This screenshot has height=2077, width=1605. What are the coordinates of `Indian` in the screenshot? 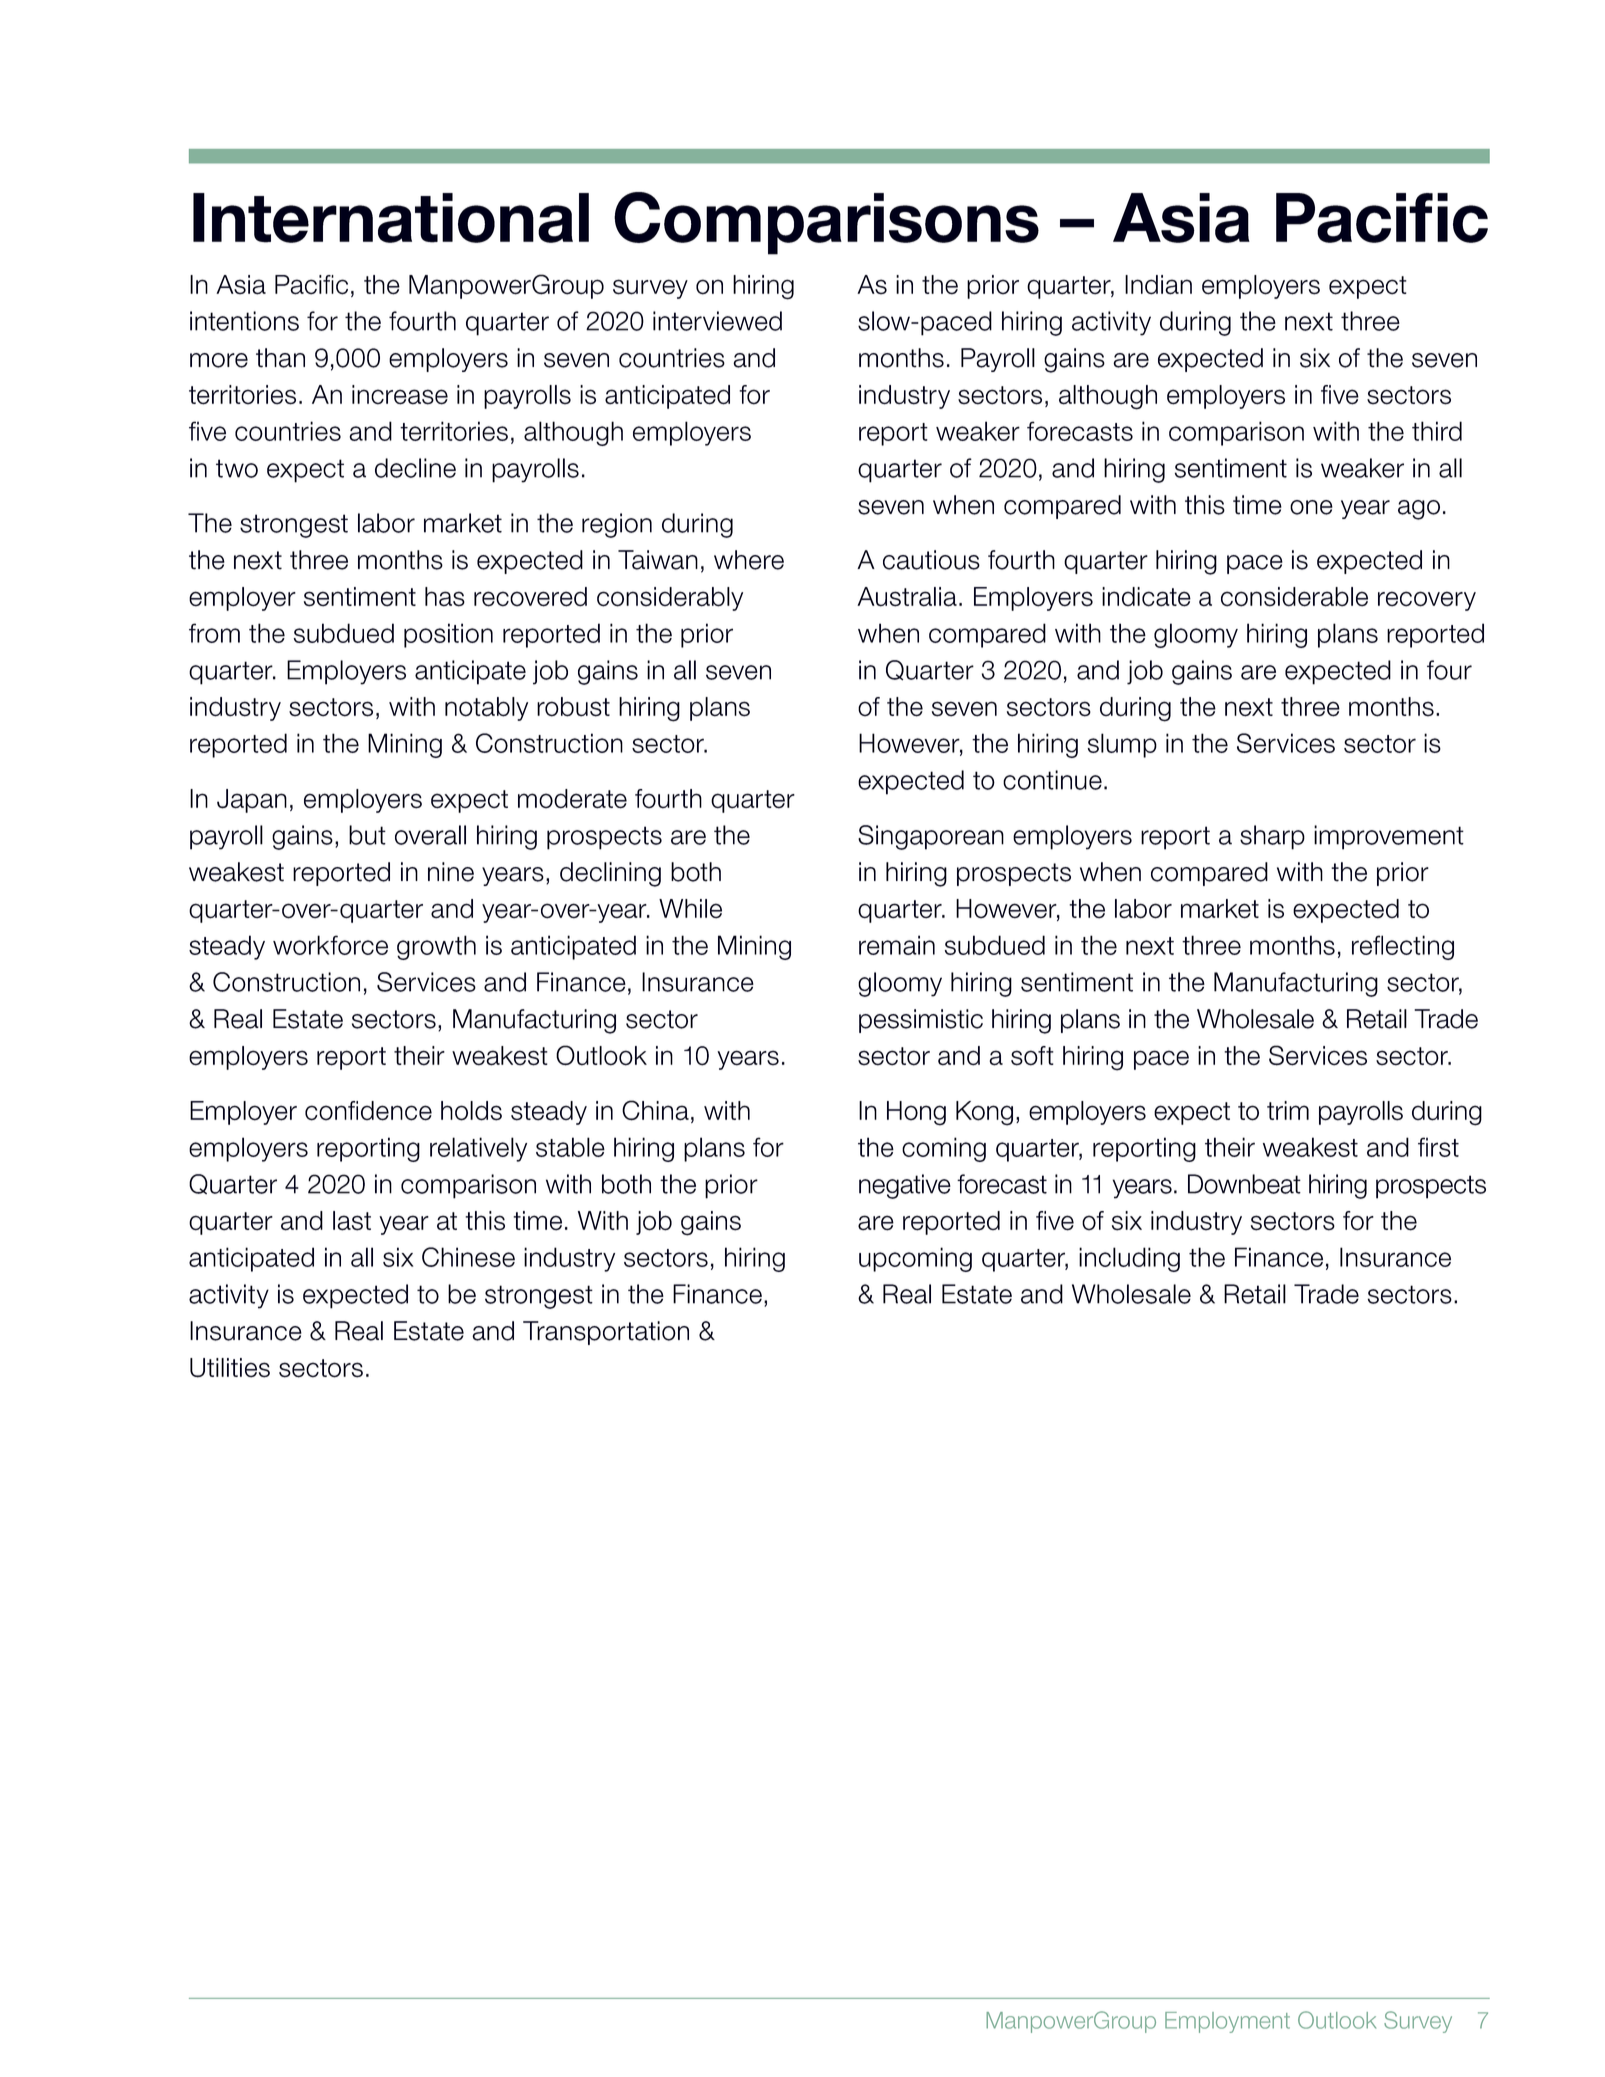 It's located at (1158, 285).
